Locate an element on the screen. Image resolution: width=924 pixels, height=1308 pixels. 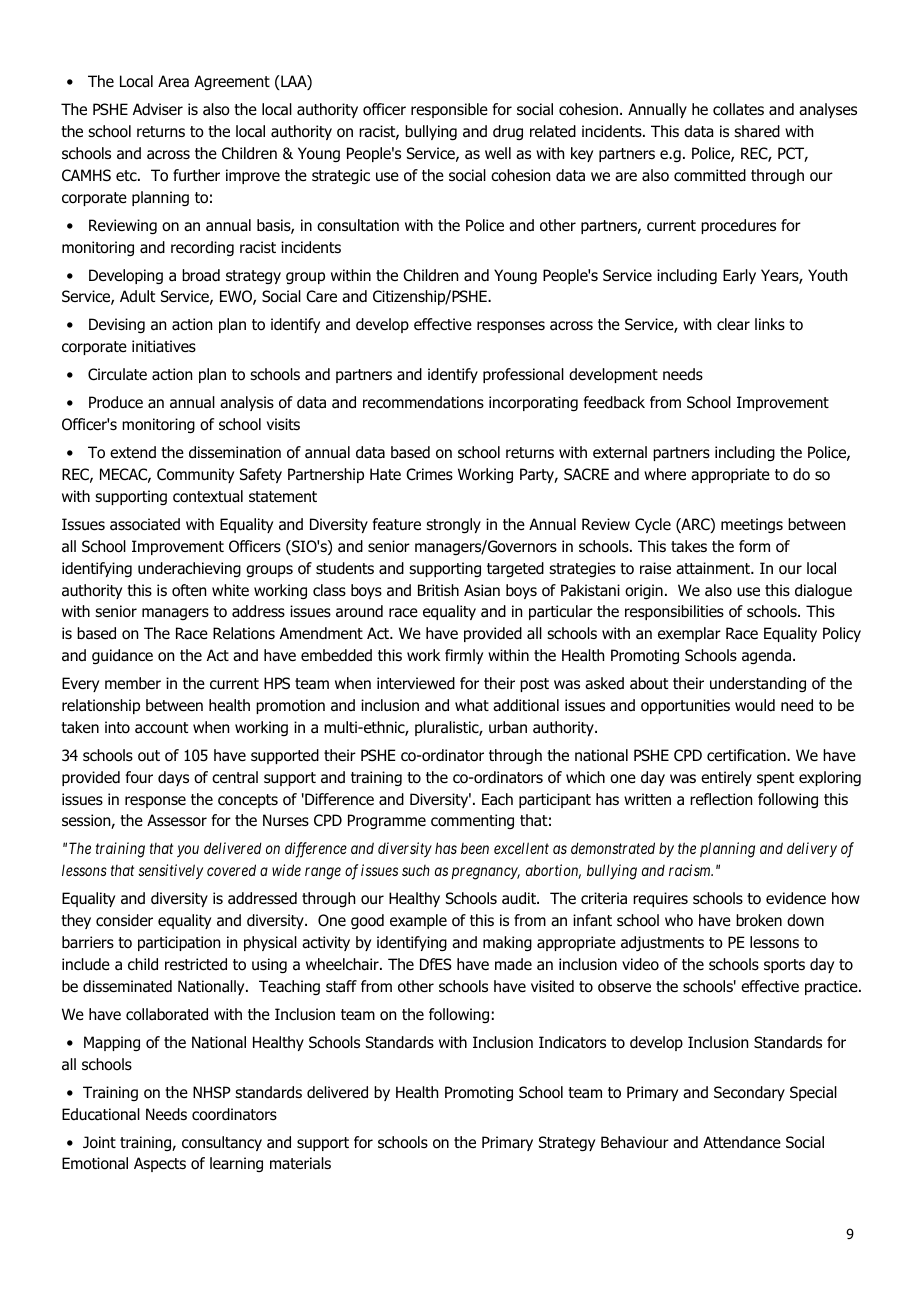
racism is located at coordinates (691, 870).
